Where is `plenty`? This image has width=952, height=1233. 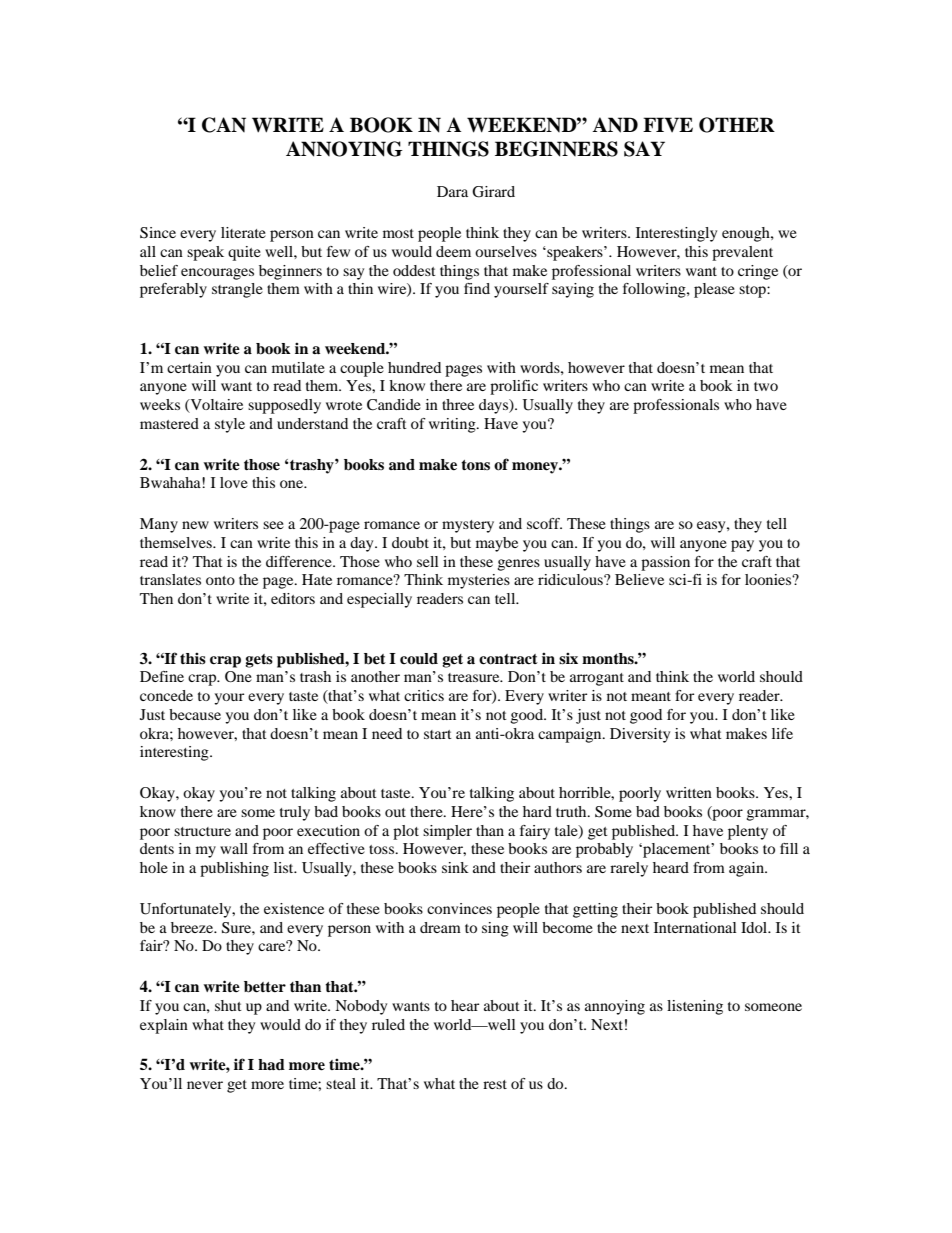 plenty is located at coordinates (748, 832).
